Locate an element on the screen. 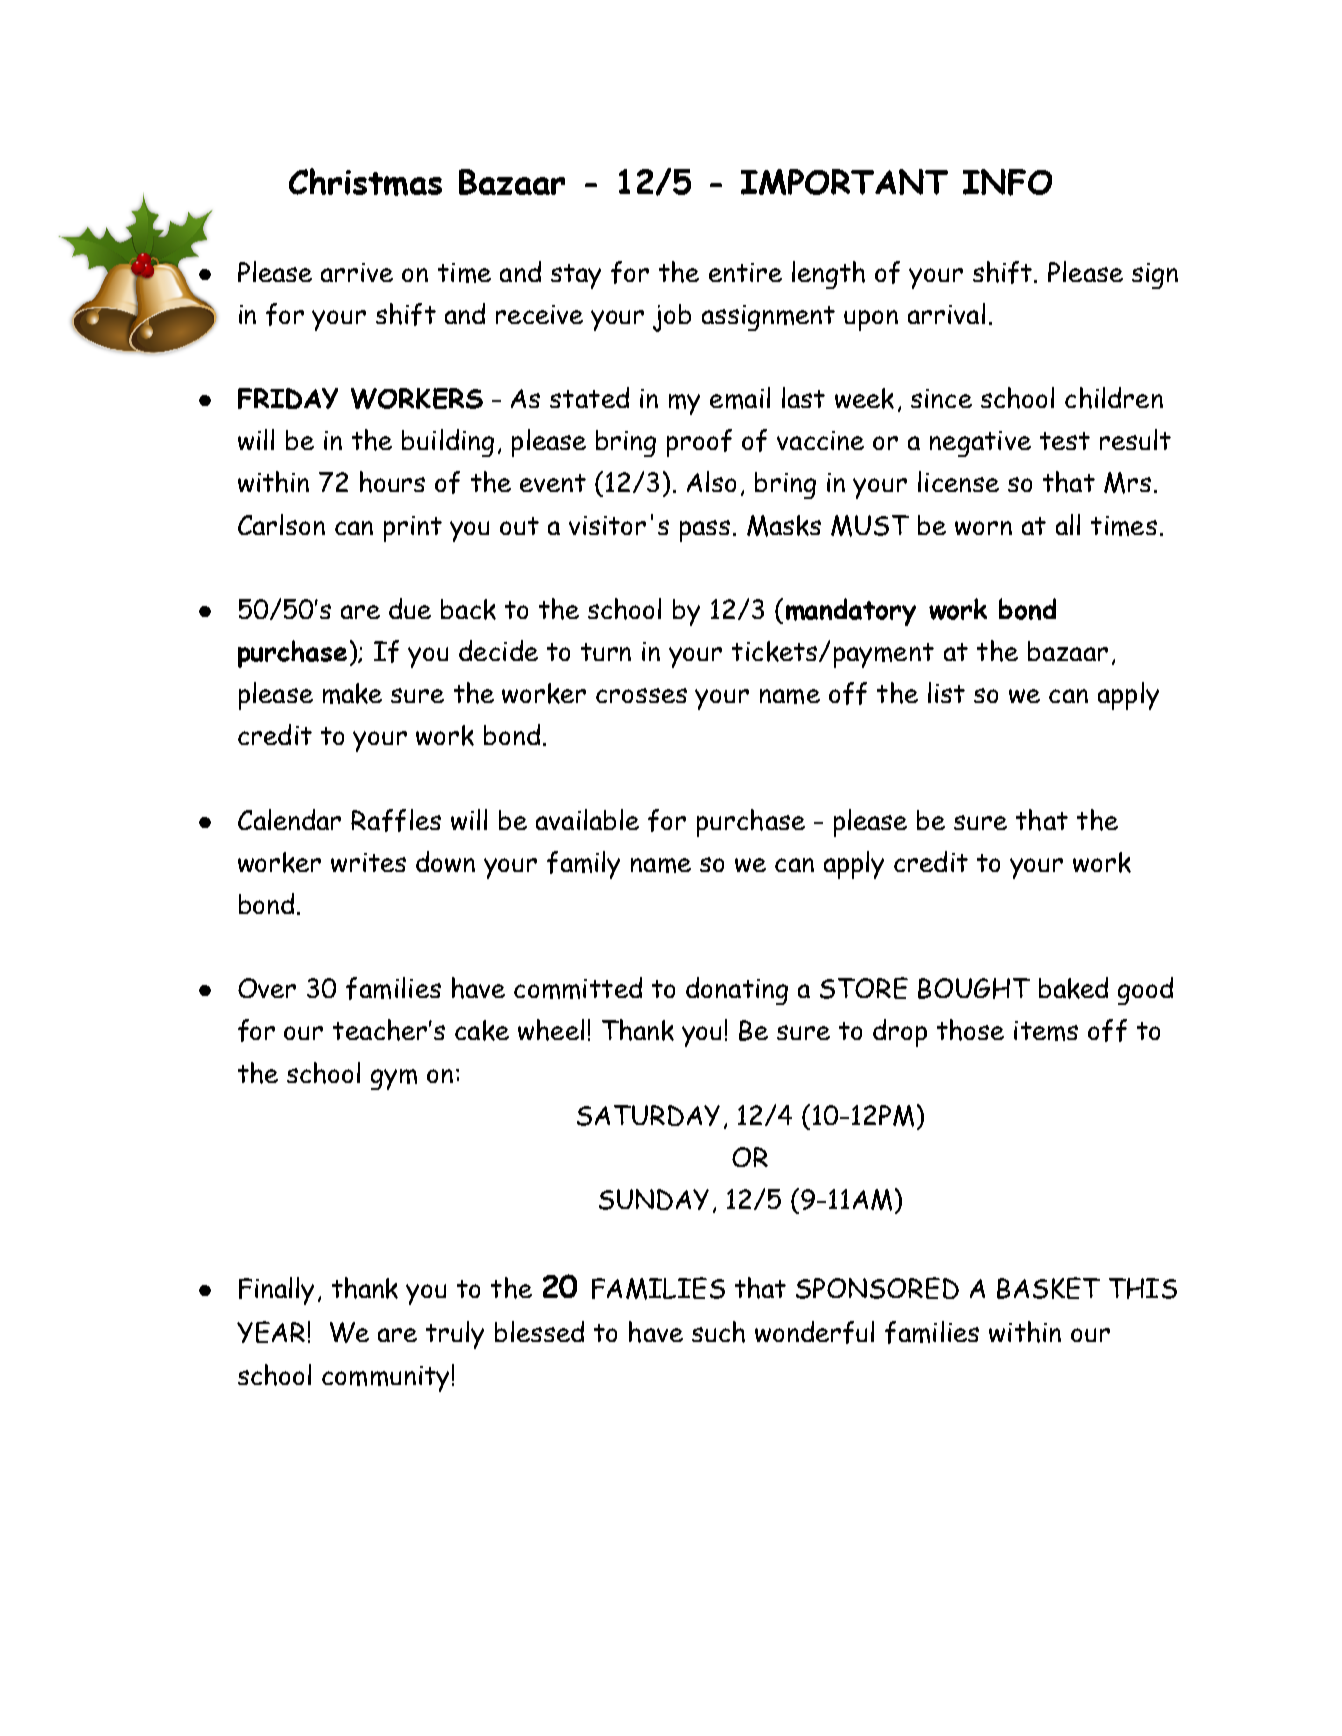 The image size is (1342, 1736). Christmas is located at coordinates (365, 182).
